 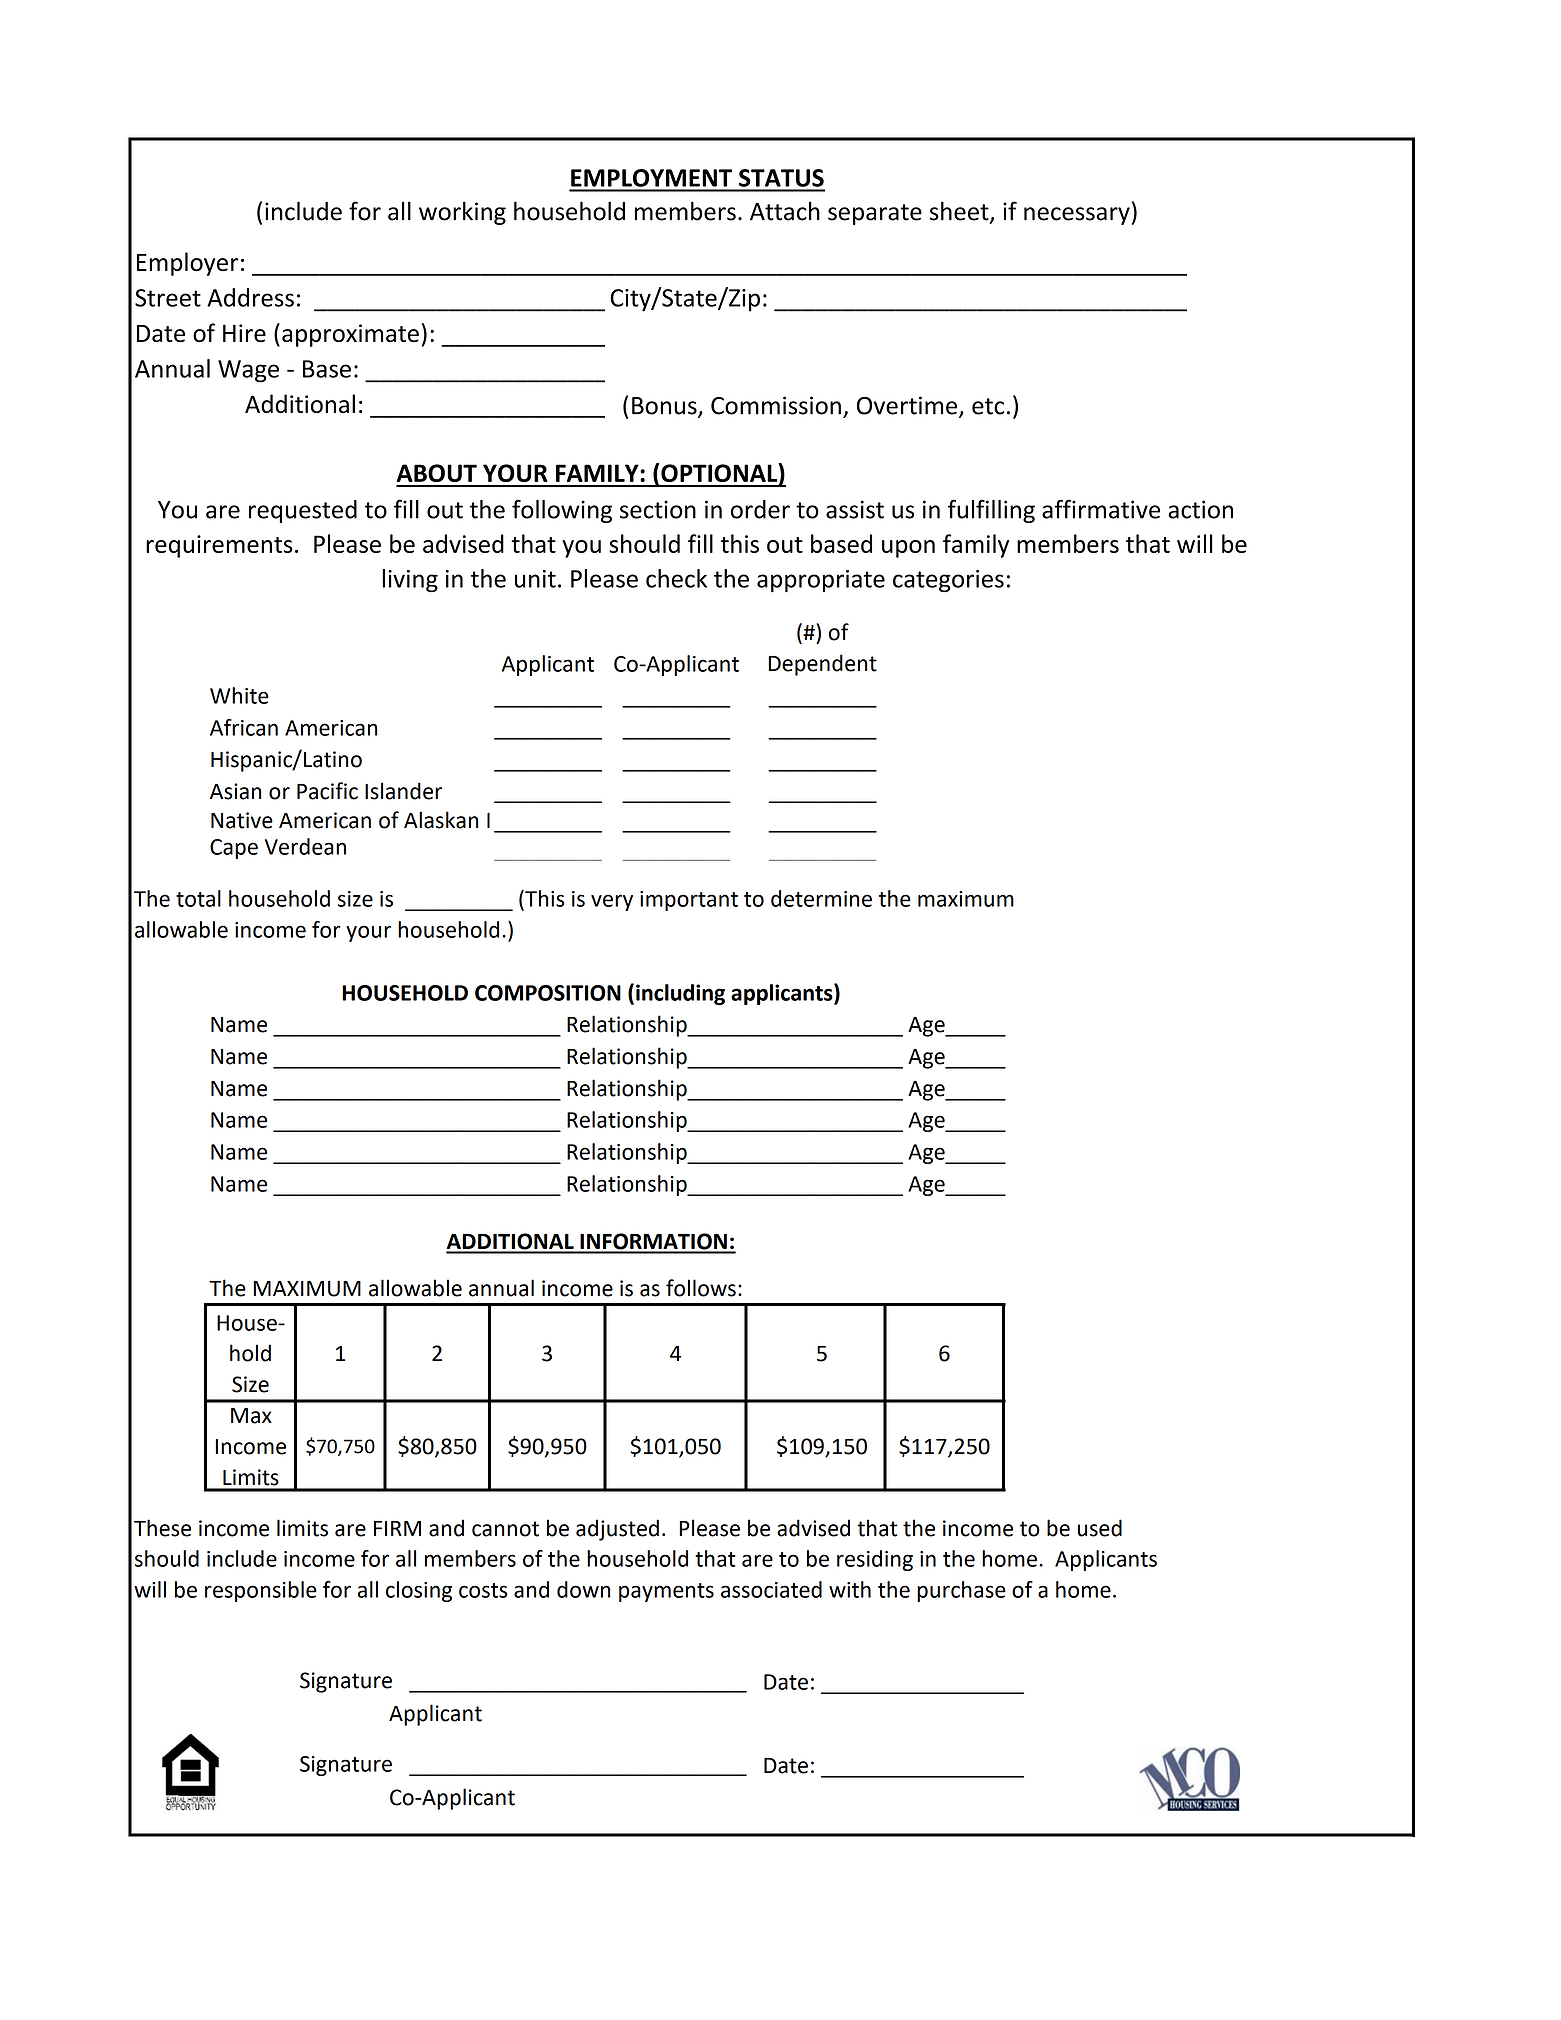 I want to click on categories, so click(x=948, y=581).
